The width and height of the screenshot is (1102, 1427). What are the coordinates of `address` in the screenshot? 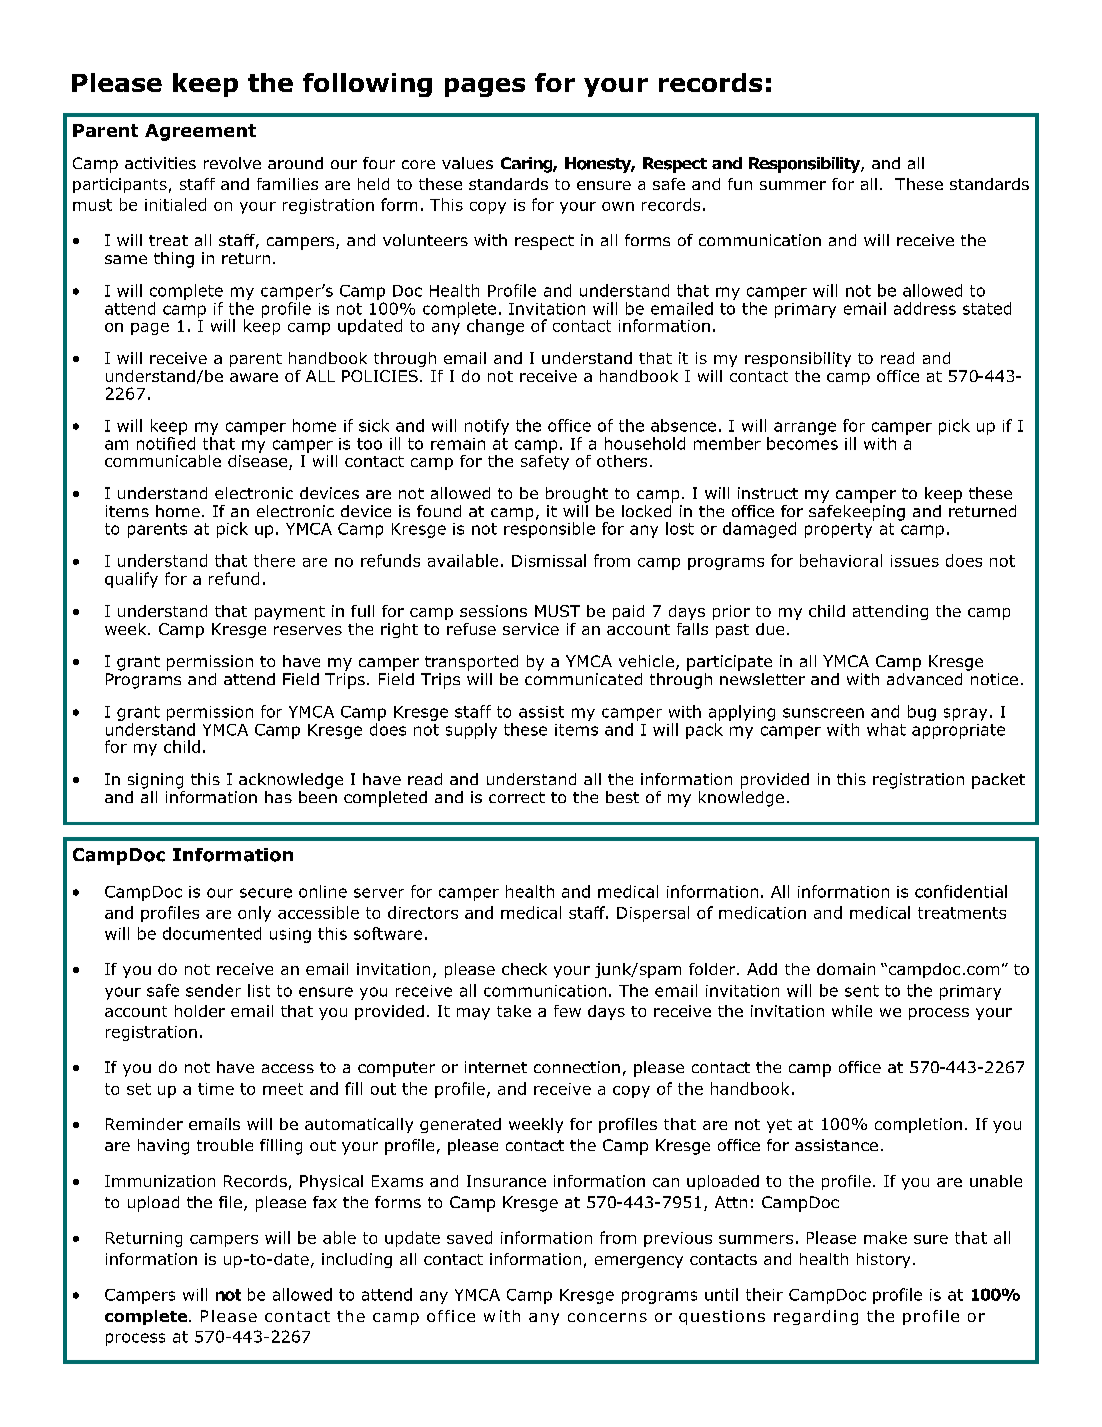 It's located at (925, 308).
